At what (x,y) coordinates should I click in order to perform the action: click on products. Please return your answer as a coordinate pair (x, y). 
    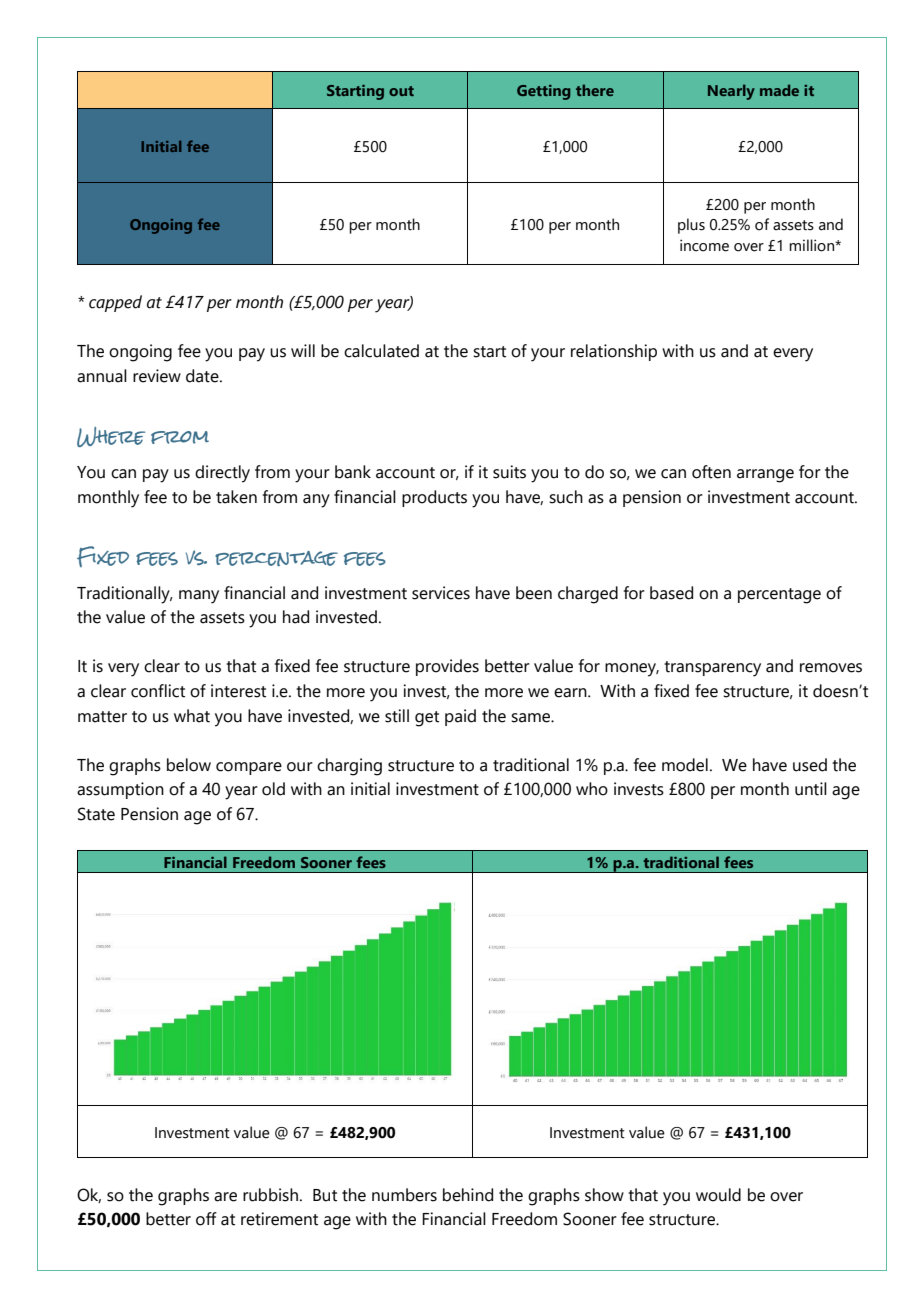
    Looking at the image, I should click on (434, 498).
